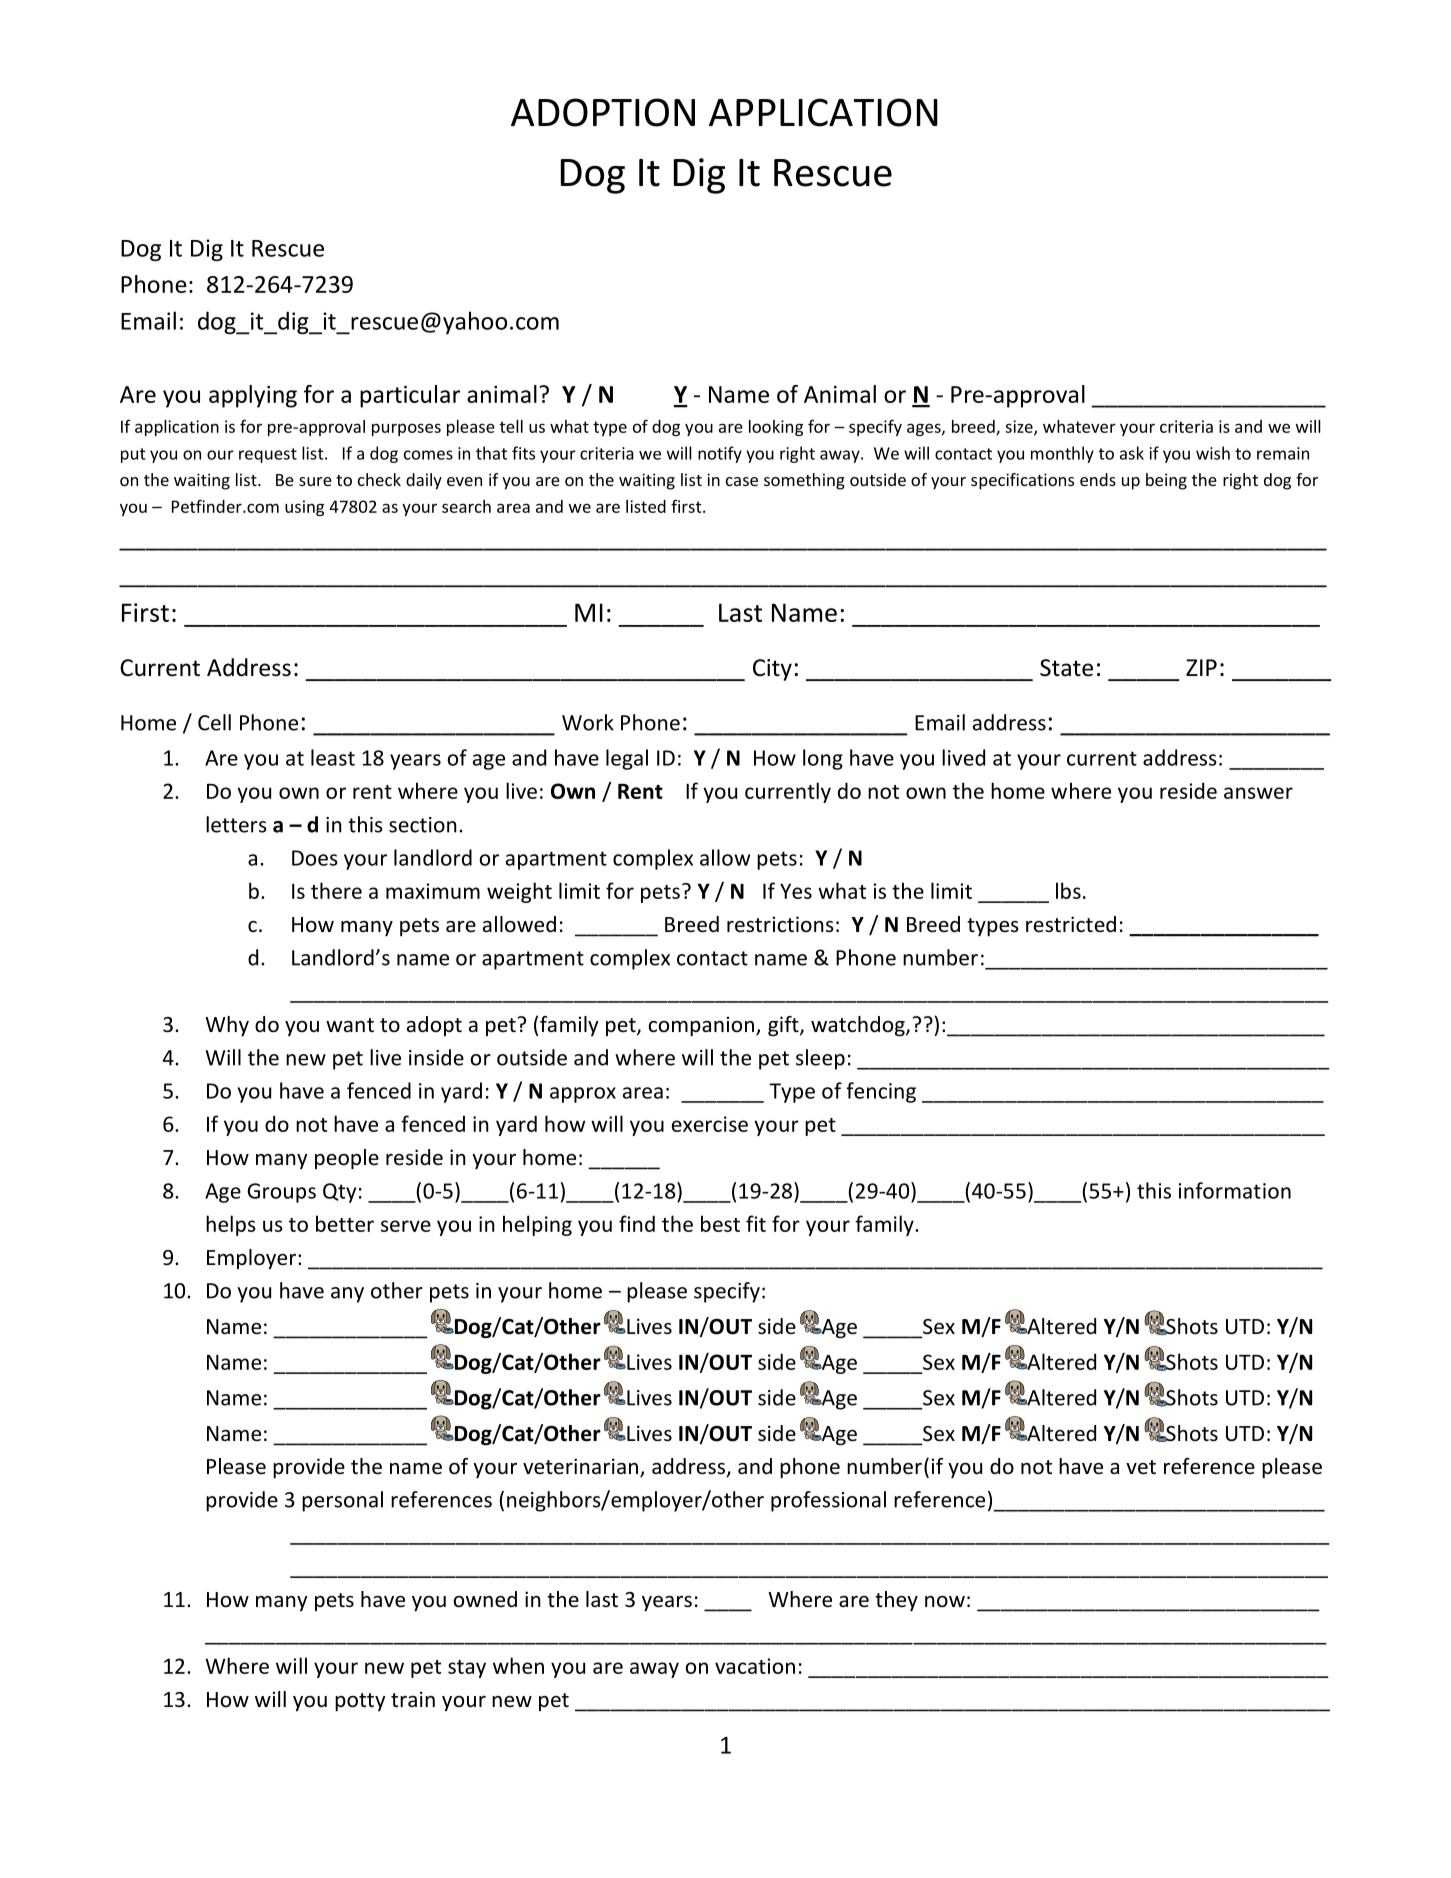  Describe the element at coordinates (1068, 890) in the screenshot. I see `lbs` at that location.
